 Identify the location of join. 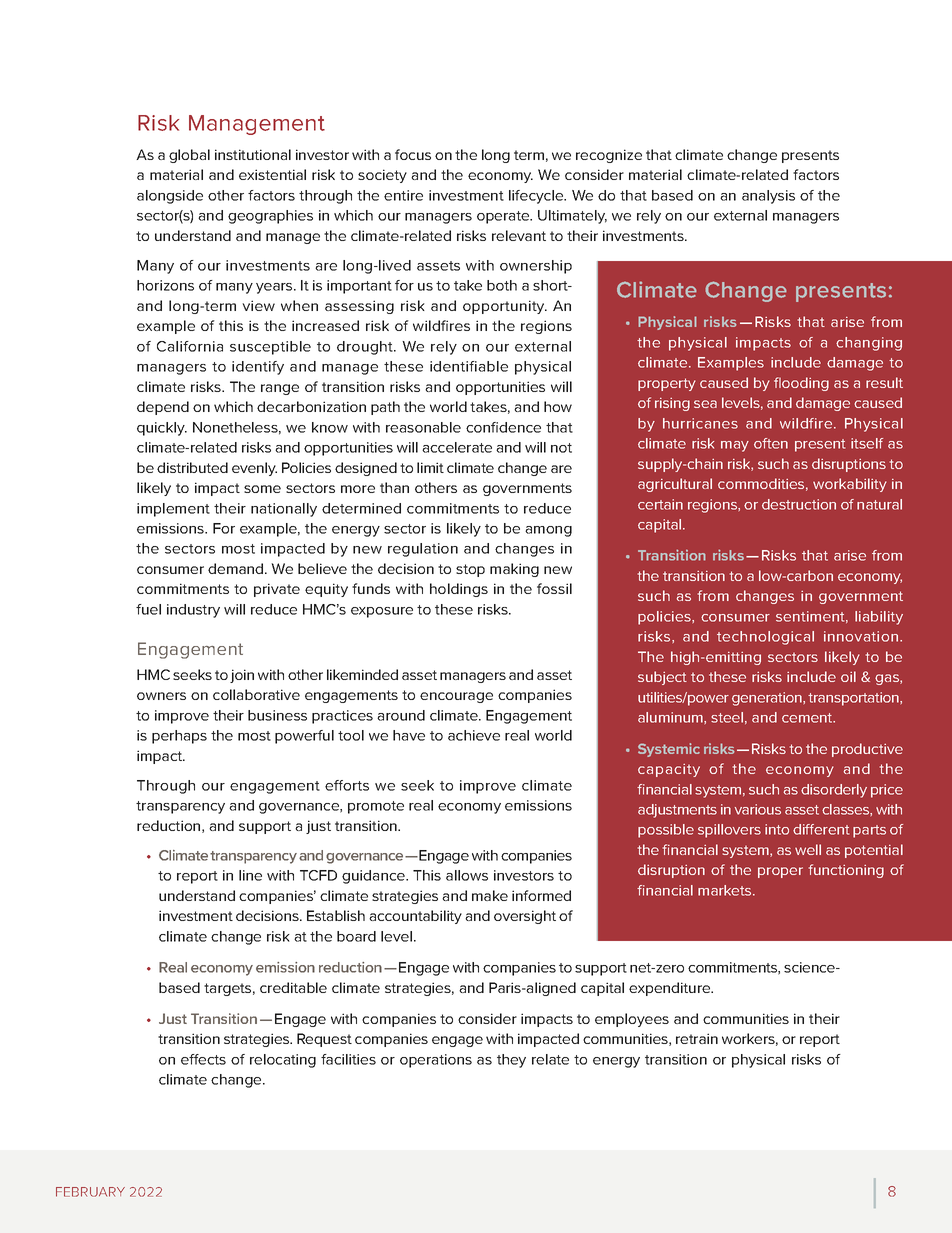
(242, 676).
